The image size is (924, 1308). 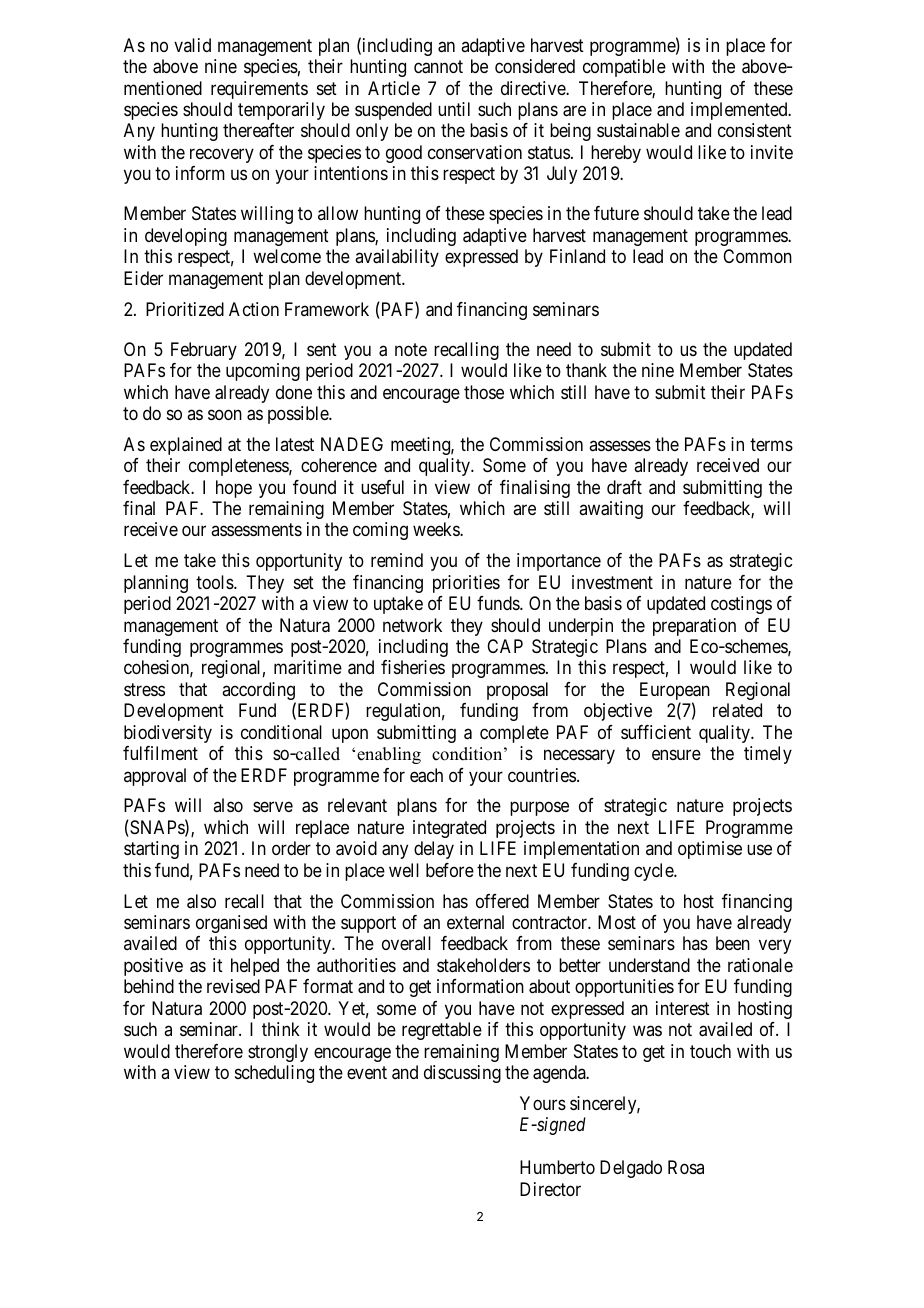 I want to click on valid, so click(x=192, y=45).
